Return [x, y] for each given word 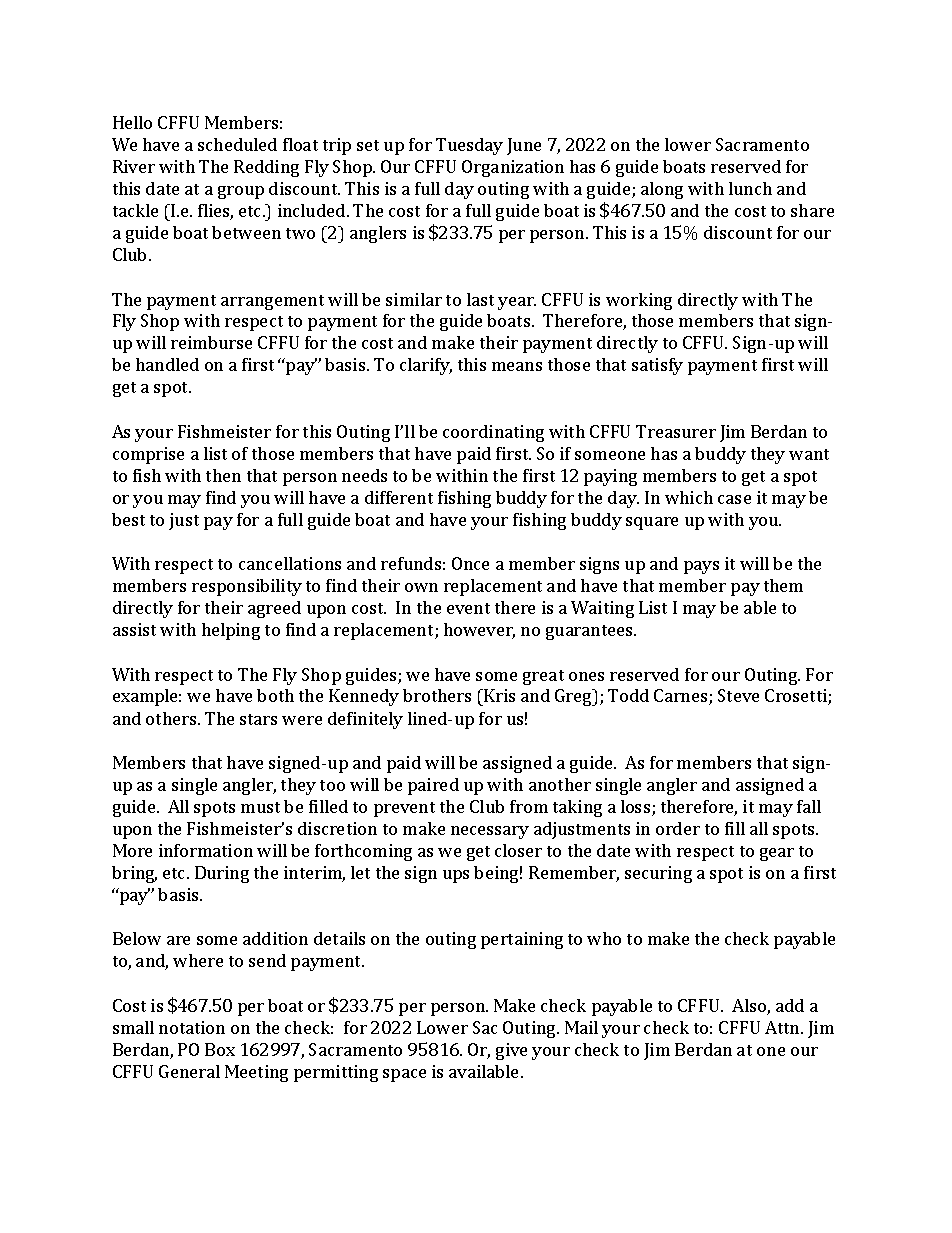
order [678, 828]
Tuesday [469, 146]
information [206, 850]
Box [220, 1049]
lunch [750, 188]
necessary [490, 832]
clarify [426, 366]
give [511, 1051]
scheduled [237, 144]
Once [470, 563]
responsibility [247, 587]
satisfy [657, 366]
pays [701, 567]
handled [167, 364]
